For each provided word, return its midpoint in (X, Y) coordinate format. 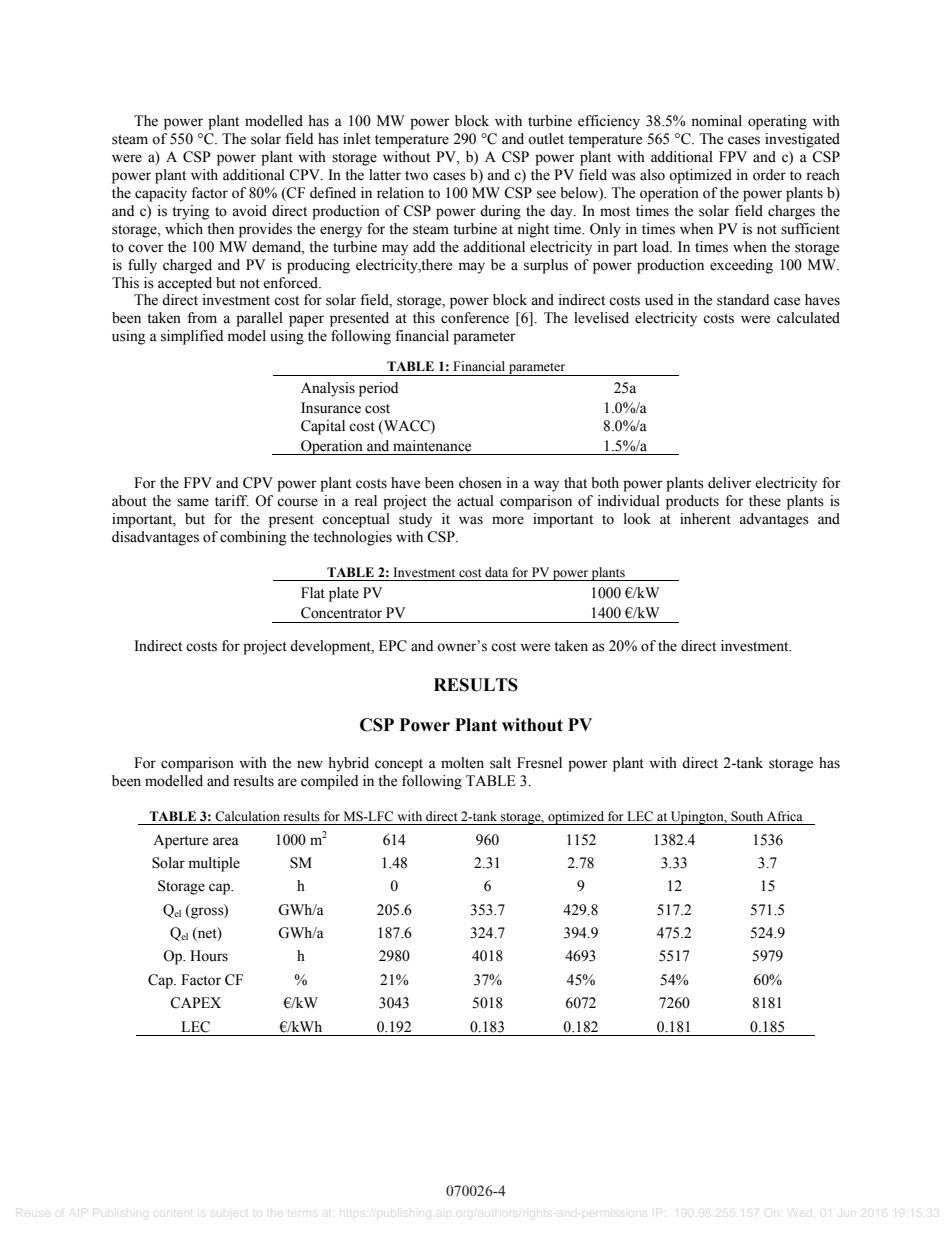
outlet (546, 139)
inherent (705, 519)
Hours (209, 956)
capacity (161, 194)
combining (253, 538)
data (496, 572)
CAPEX (195, 1003)
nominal (716, 121)
